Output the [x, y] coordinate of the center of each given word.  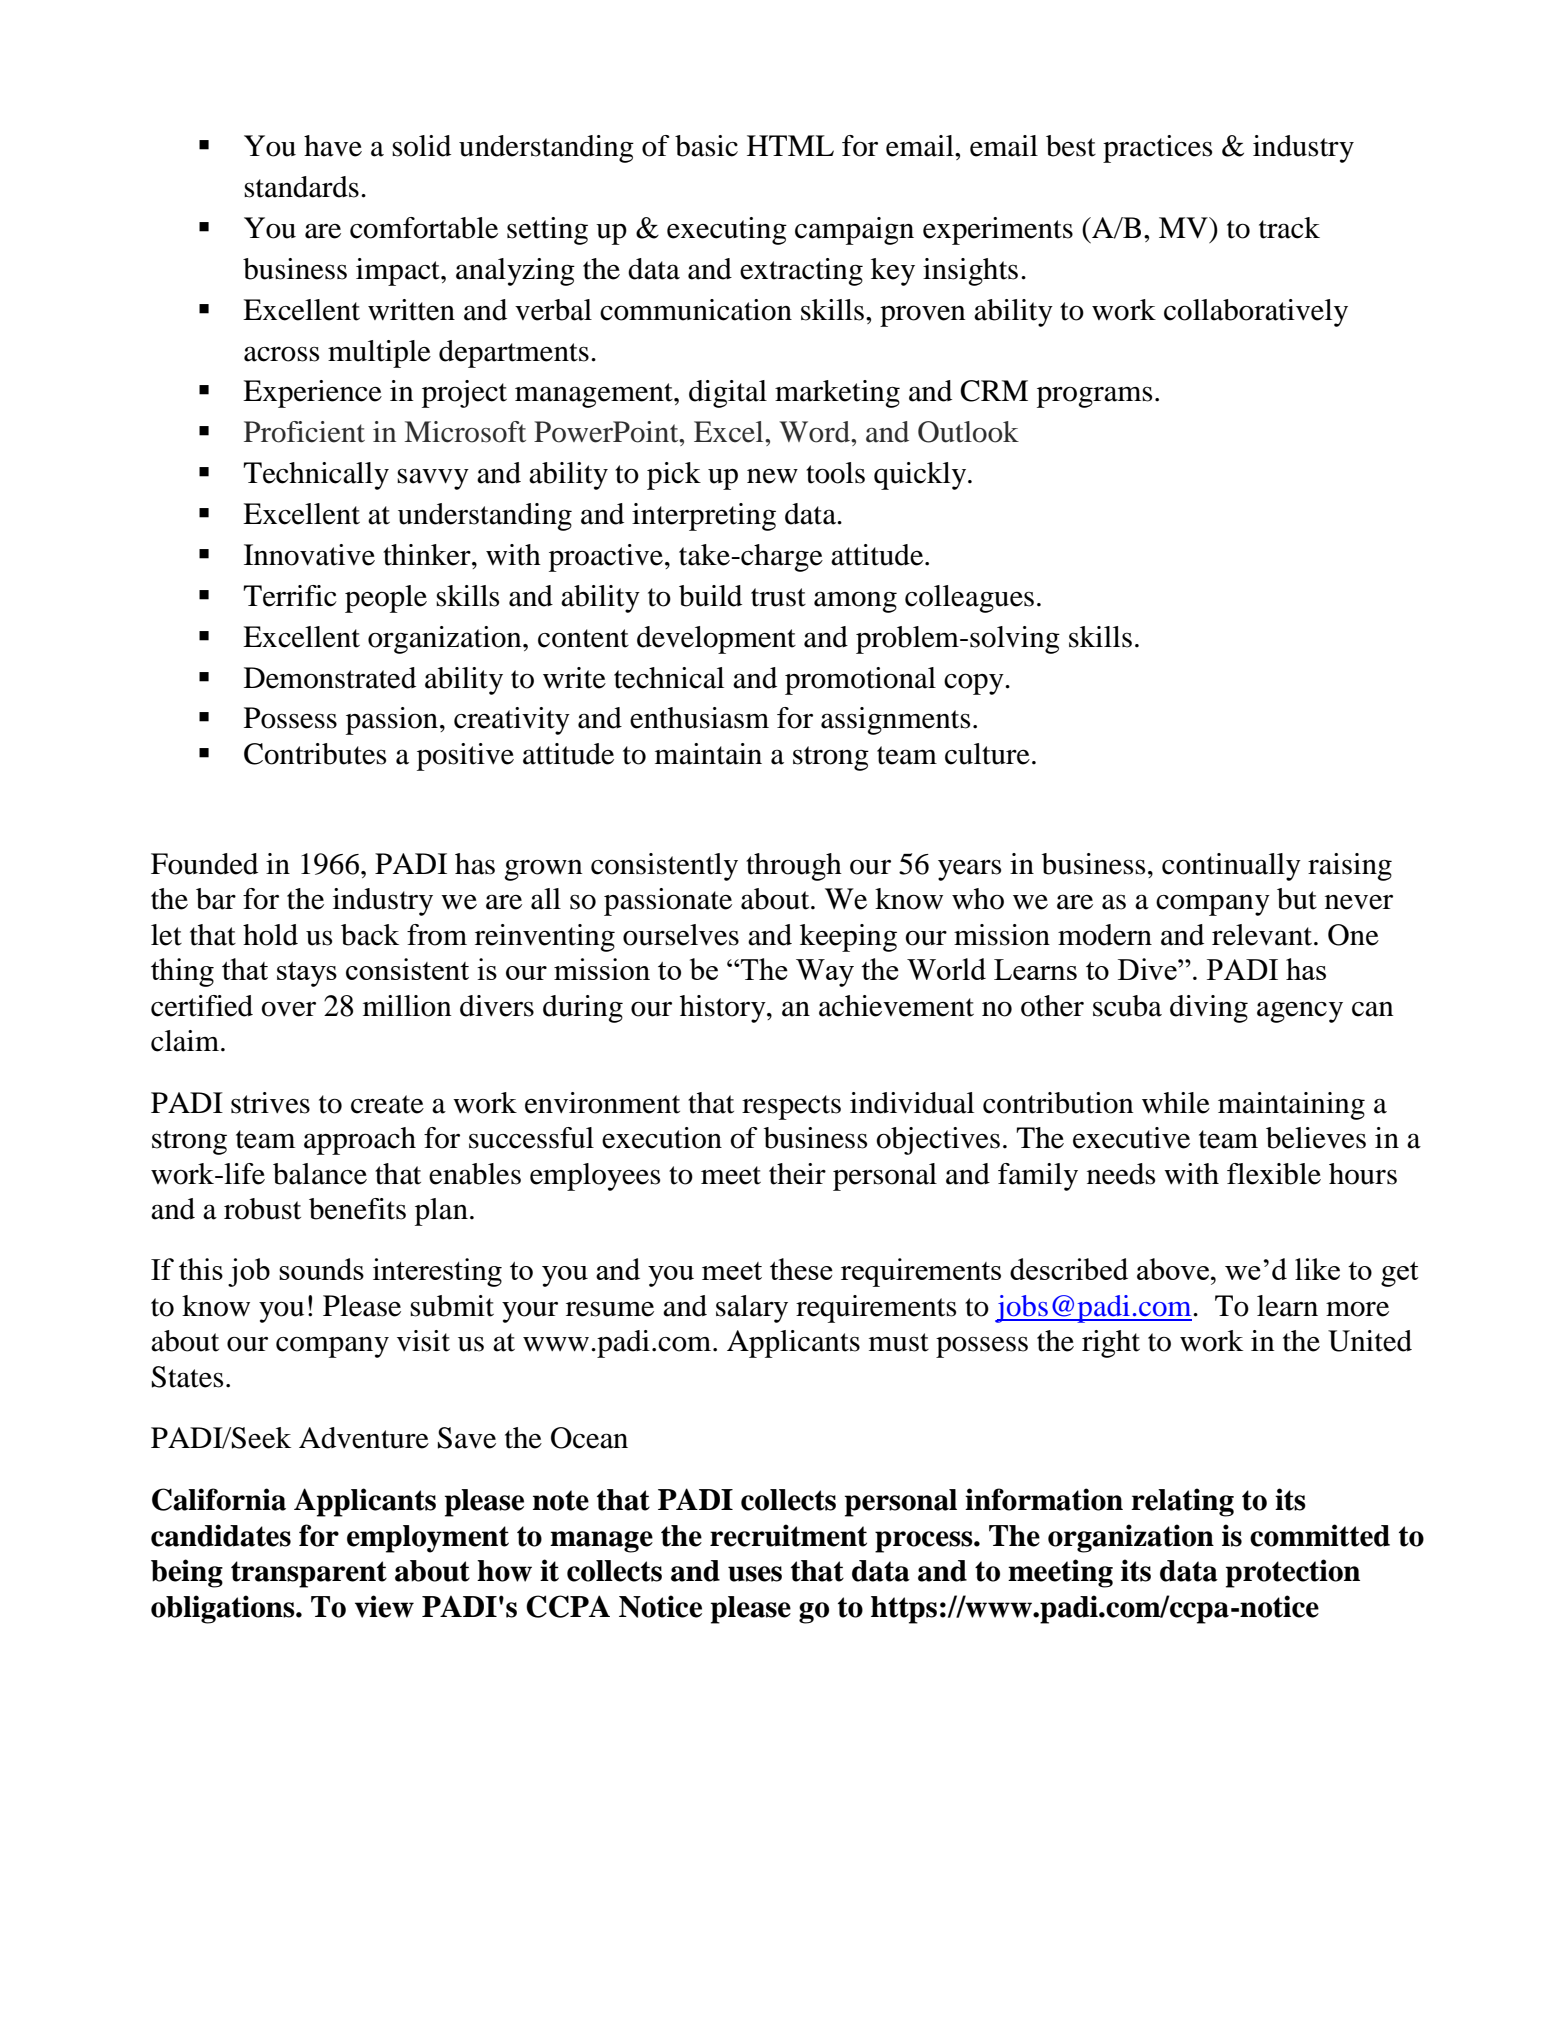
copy [975, 684]
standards [301, 187]
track [1289, 228]
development [716, 640]
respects [791, 1107]
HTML [790, 145]
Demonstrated [330, 678]
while [1176, 1103]
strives [270, 1103]
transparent [309, 1574]
